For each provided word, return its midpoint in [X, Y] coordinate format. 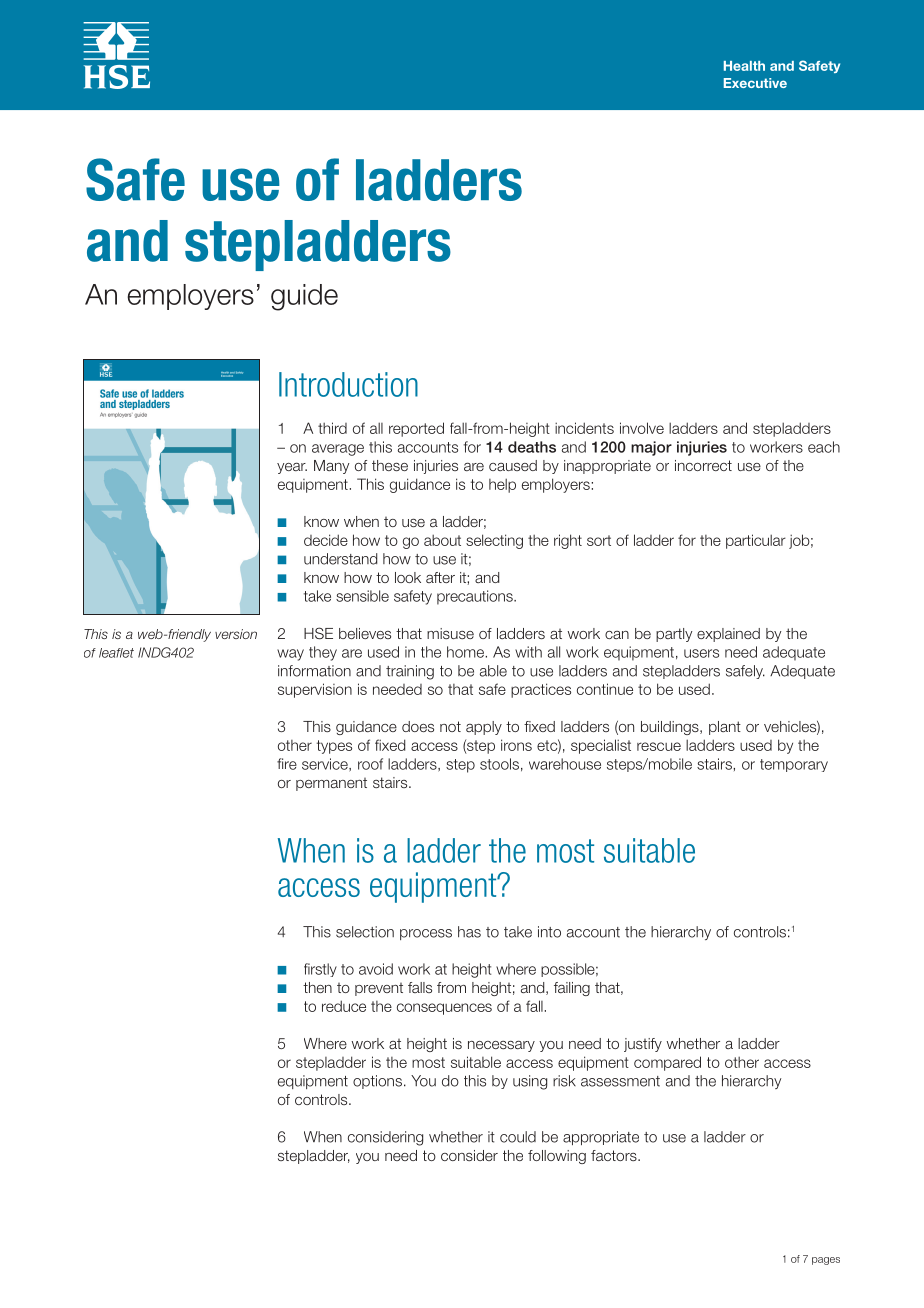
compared [667, 1063]
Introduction [348, 384]
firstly [320, 970]
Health [744, 66]
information [314, 671]
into [549, 932]
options [377, 1082]
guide [304, 297]
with [528, 652]
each [824, 447]
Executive [755, 83]
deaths [532, 447]
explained [728, 635]
